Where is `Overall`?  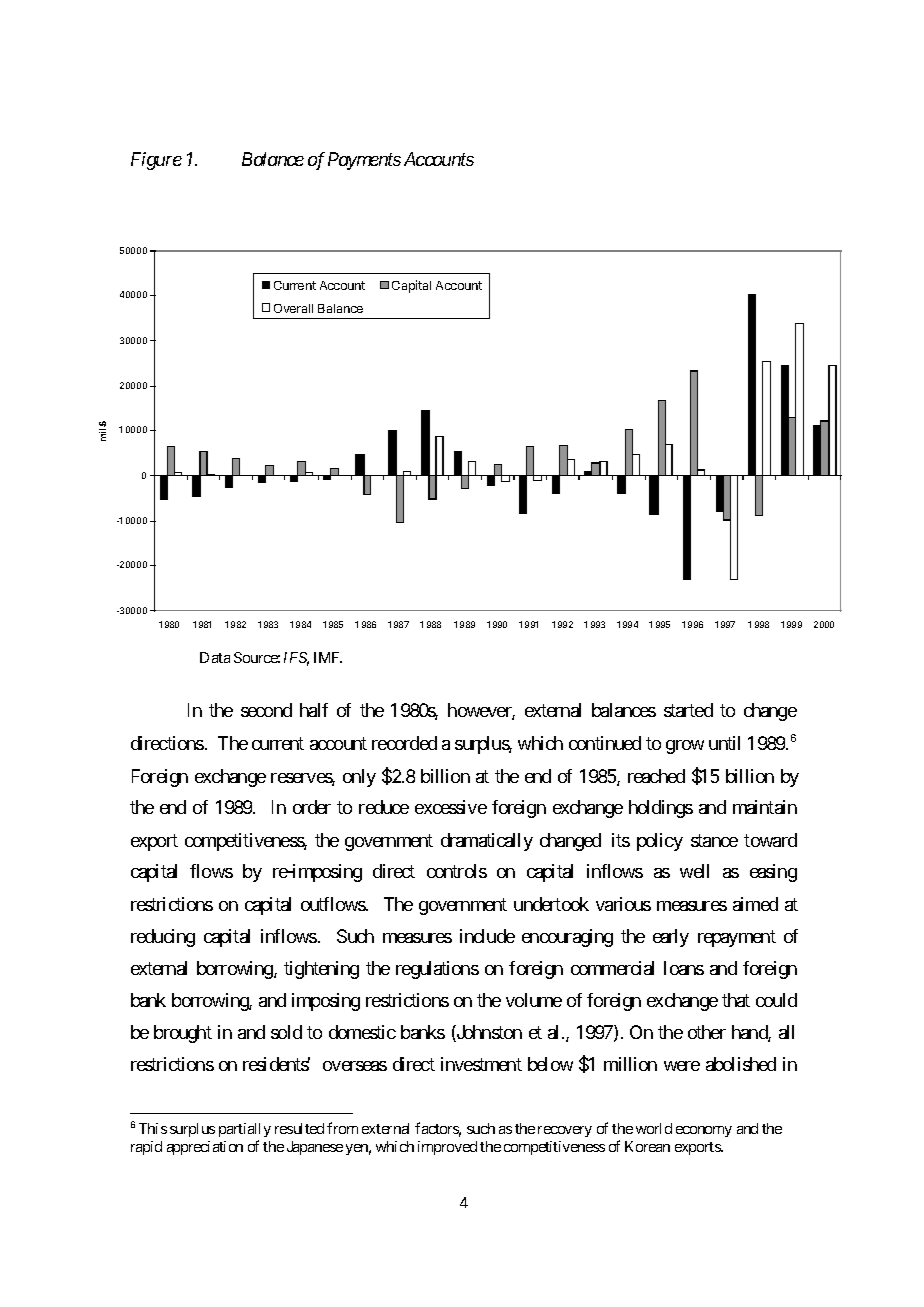 Overall is located at coordinates (293, 308).
